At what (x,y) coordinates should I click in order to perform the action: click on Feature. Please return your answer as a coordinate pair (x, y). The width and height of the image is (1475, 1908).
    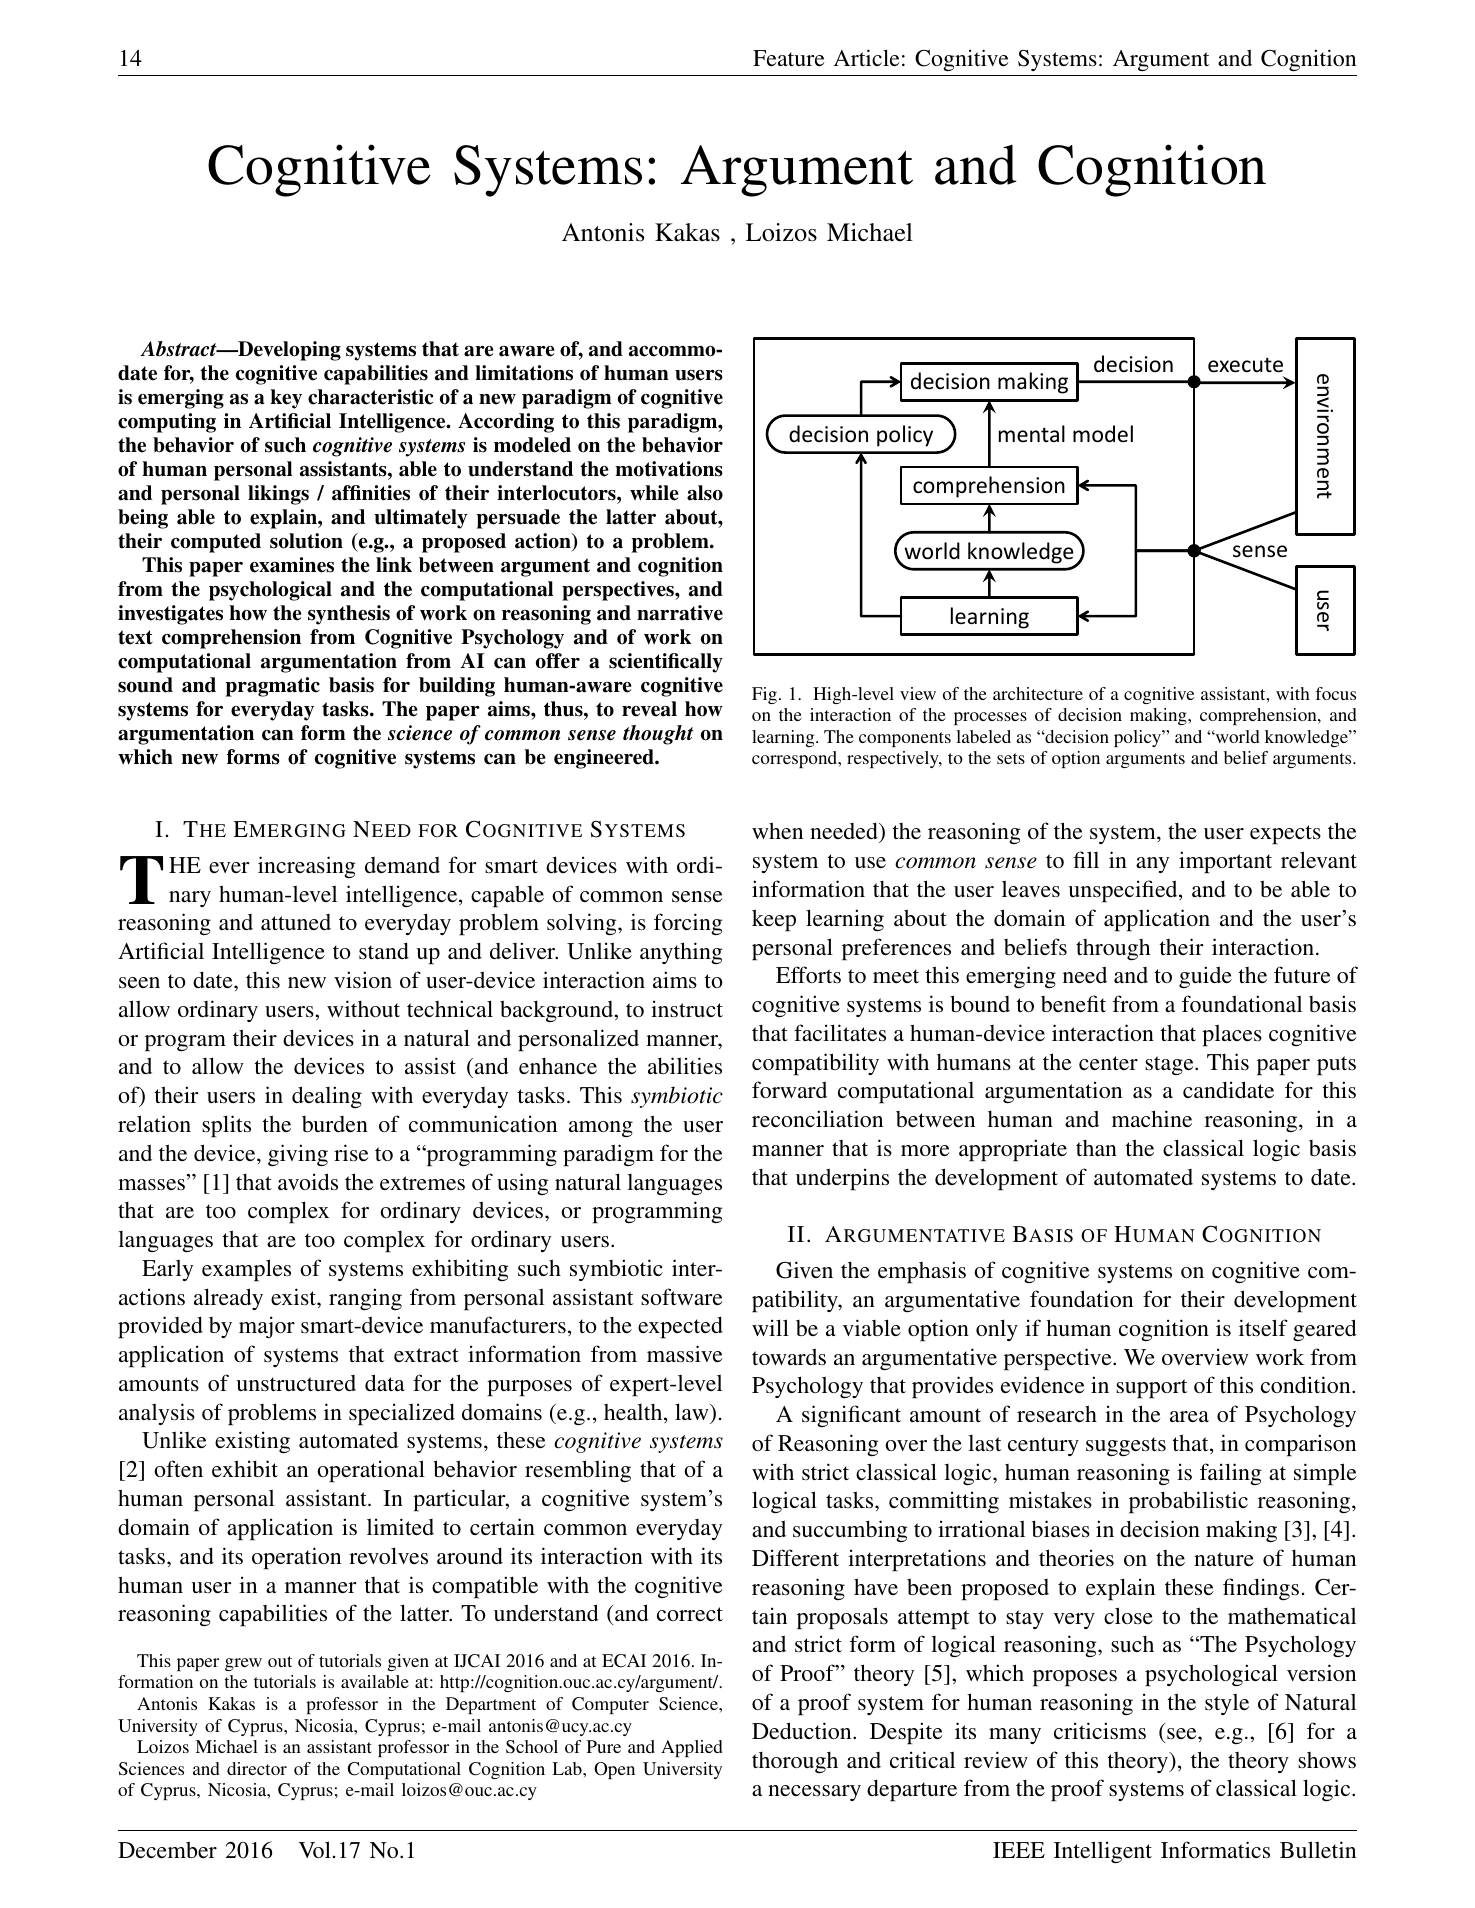
    Looking at the image, I should click on (789, 58).
